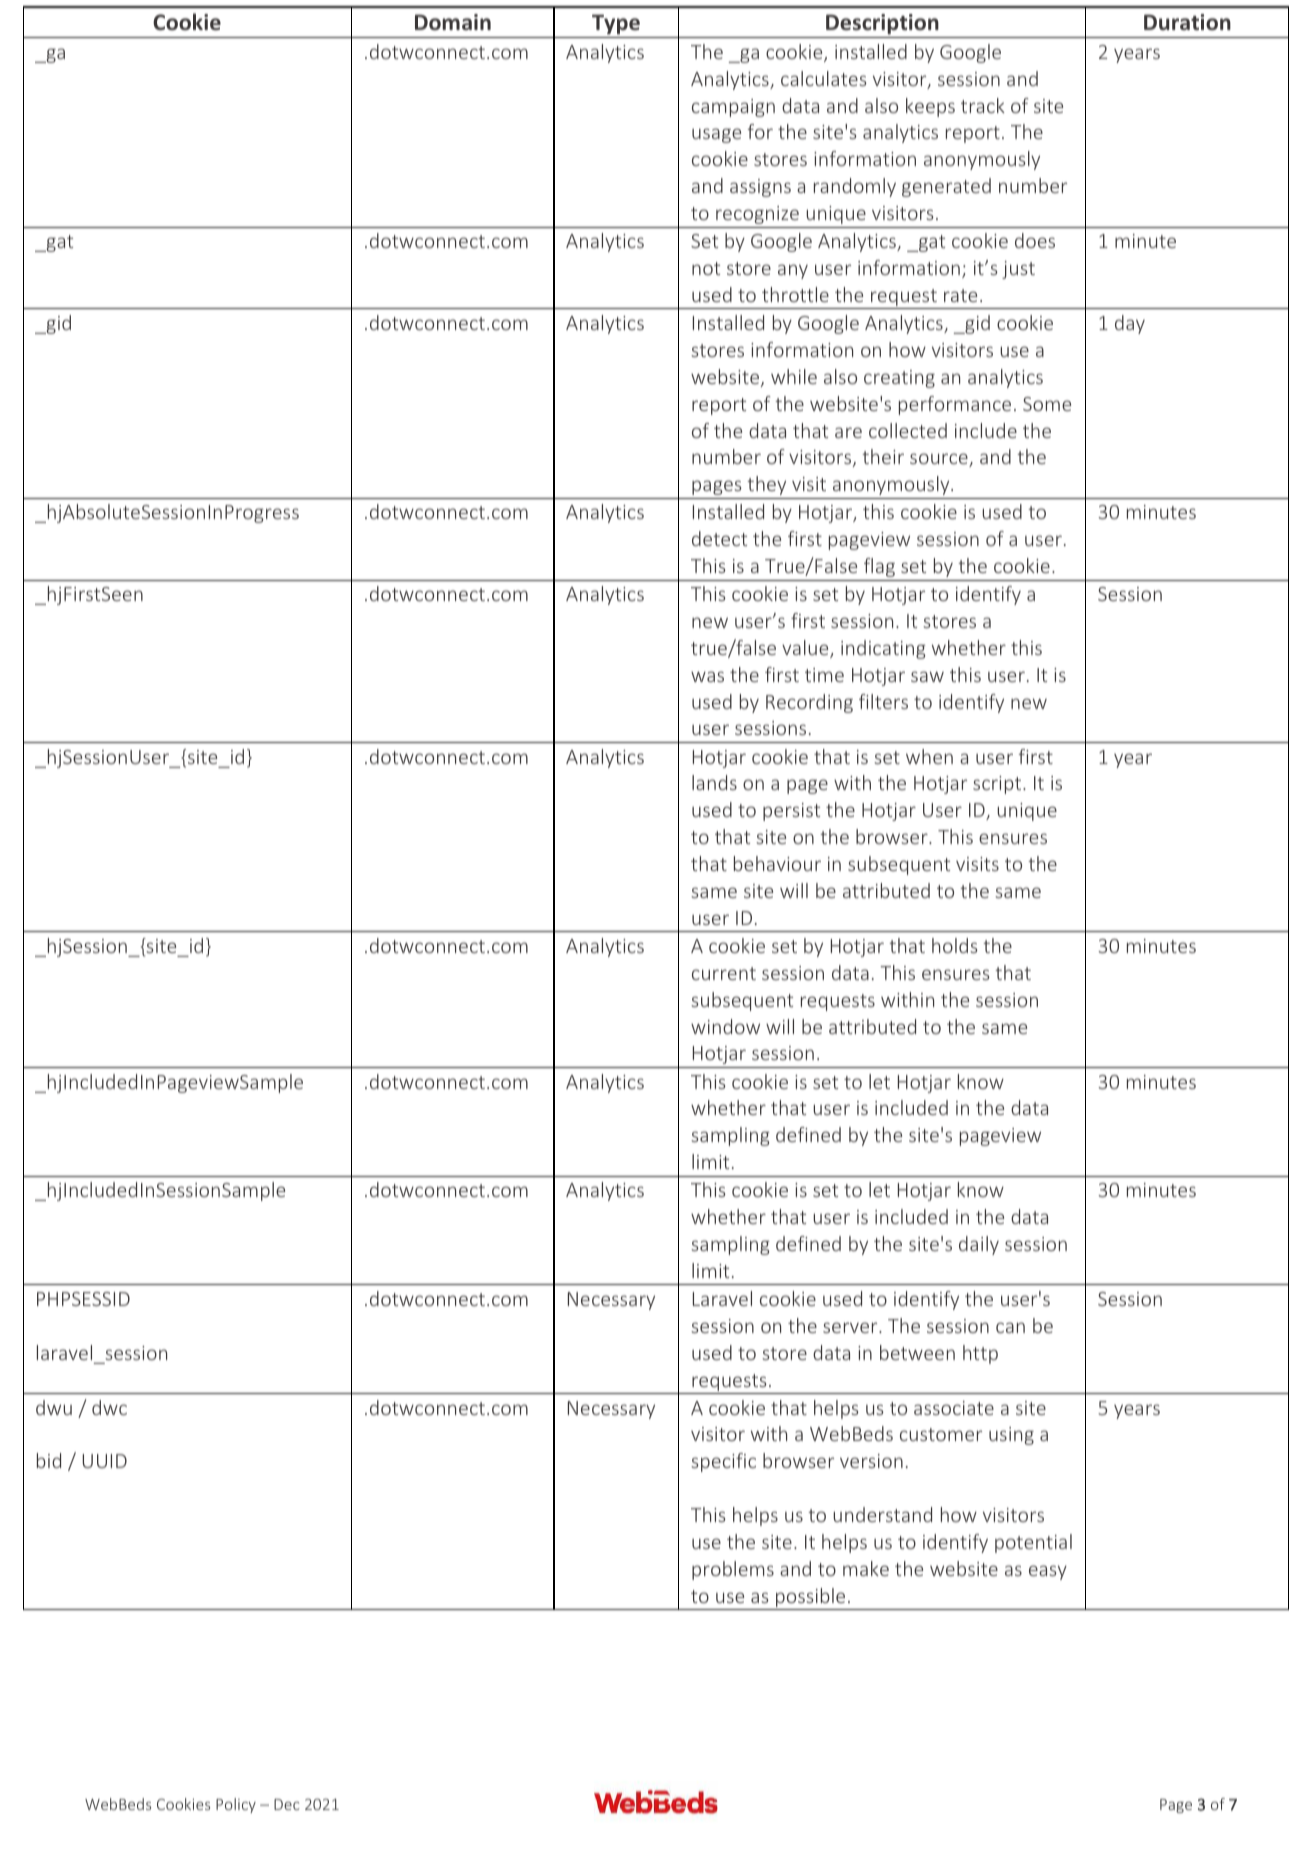  What do you see at coordinates (1048, 1572) in the screenshot?
I see `easy` at bounding box center [1048, 1572].
